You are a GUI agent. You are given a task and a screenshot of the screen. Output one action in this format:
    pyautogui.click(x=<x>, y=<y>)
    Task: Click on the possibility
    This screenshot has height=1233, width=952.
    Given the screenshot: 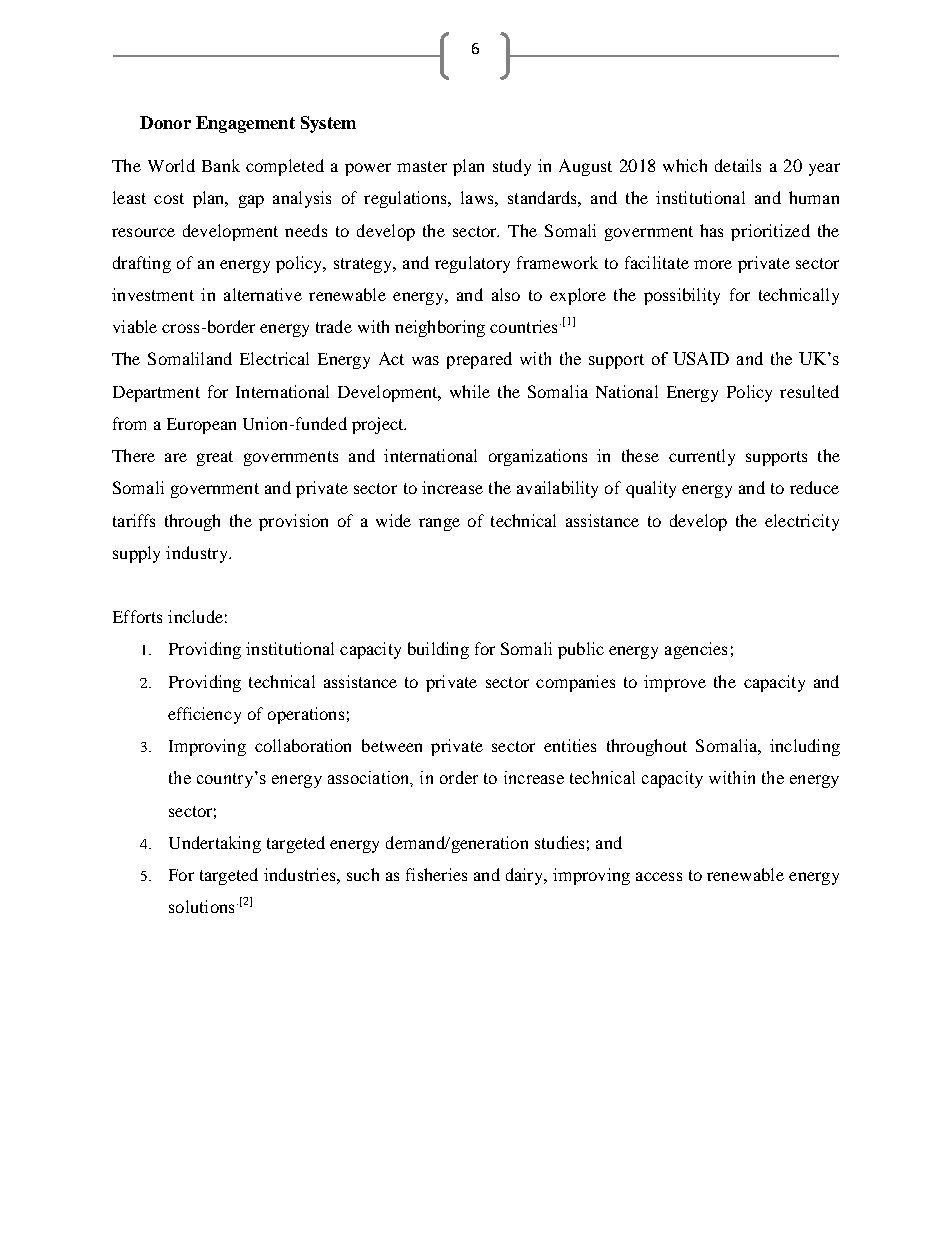 What is the action you would take?
    pyautogui.click(x=682, y=296)
